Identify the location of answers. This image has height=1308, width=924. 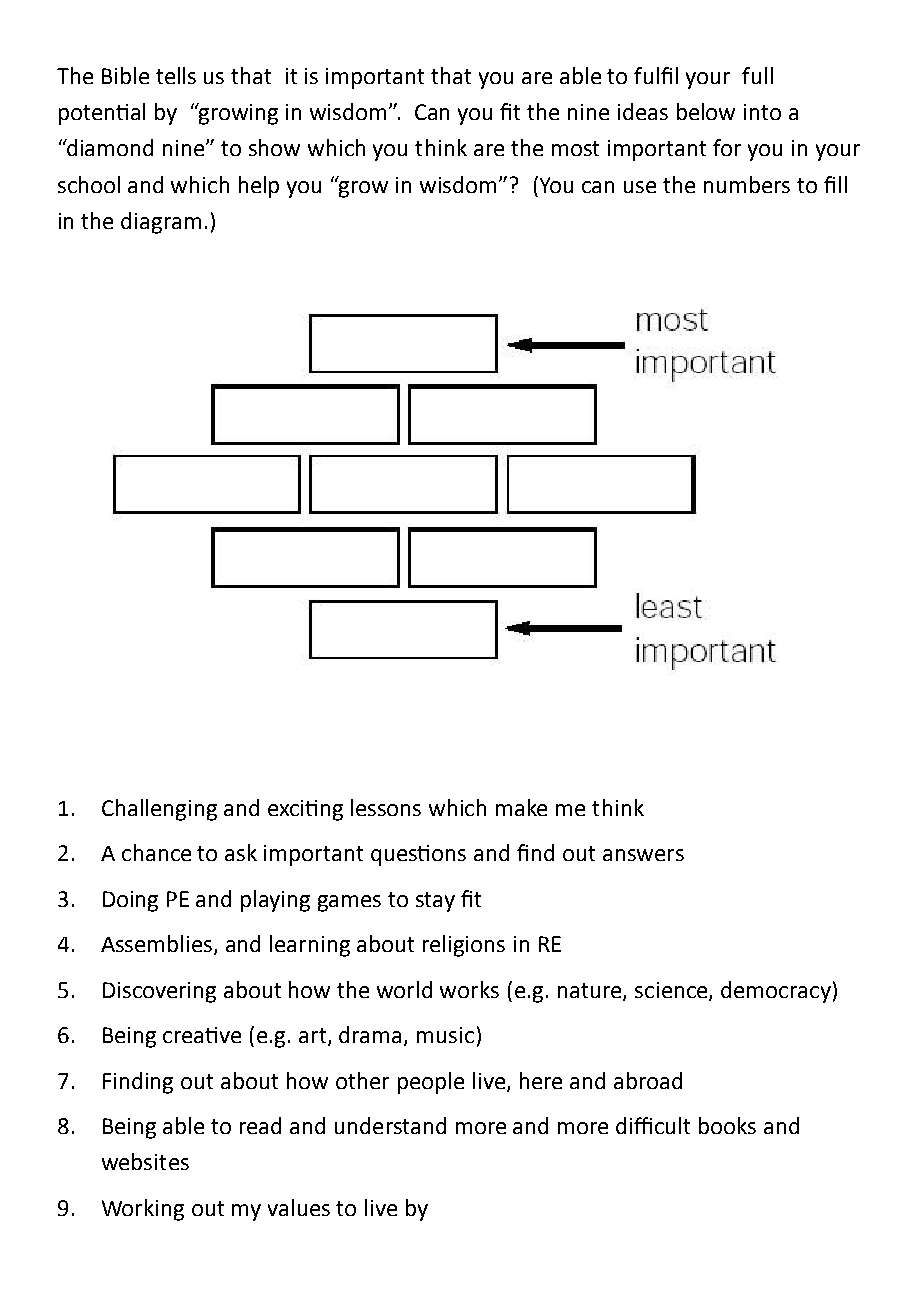
(643, 855).
